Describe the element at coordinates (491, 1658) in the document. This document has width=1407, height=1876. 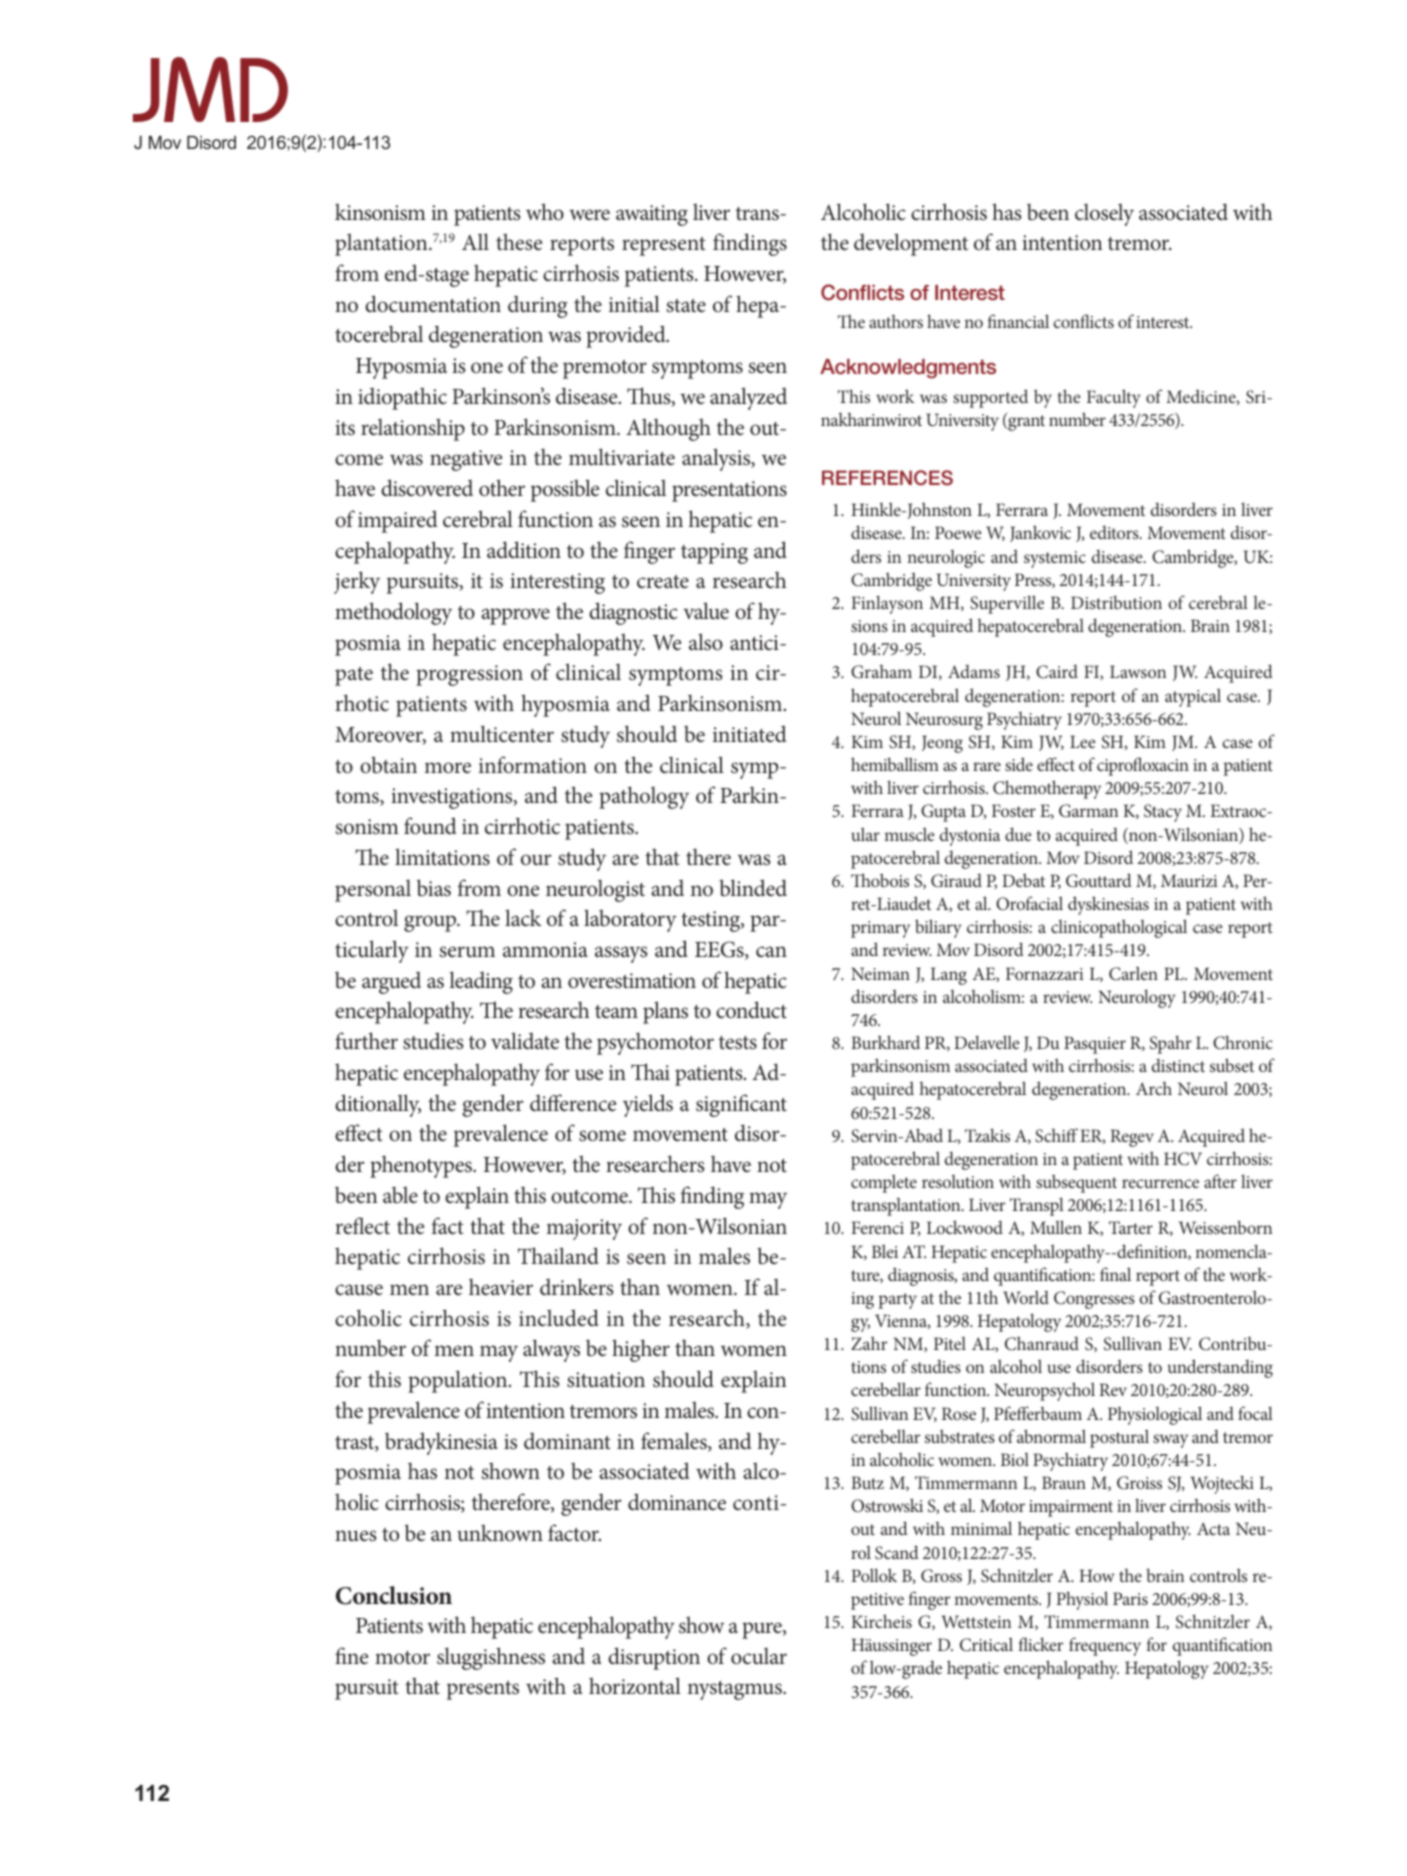
I see `sluggishness` at that location.
